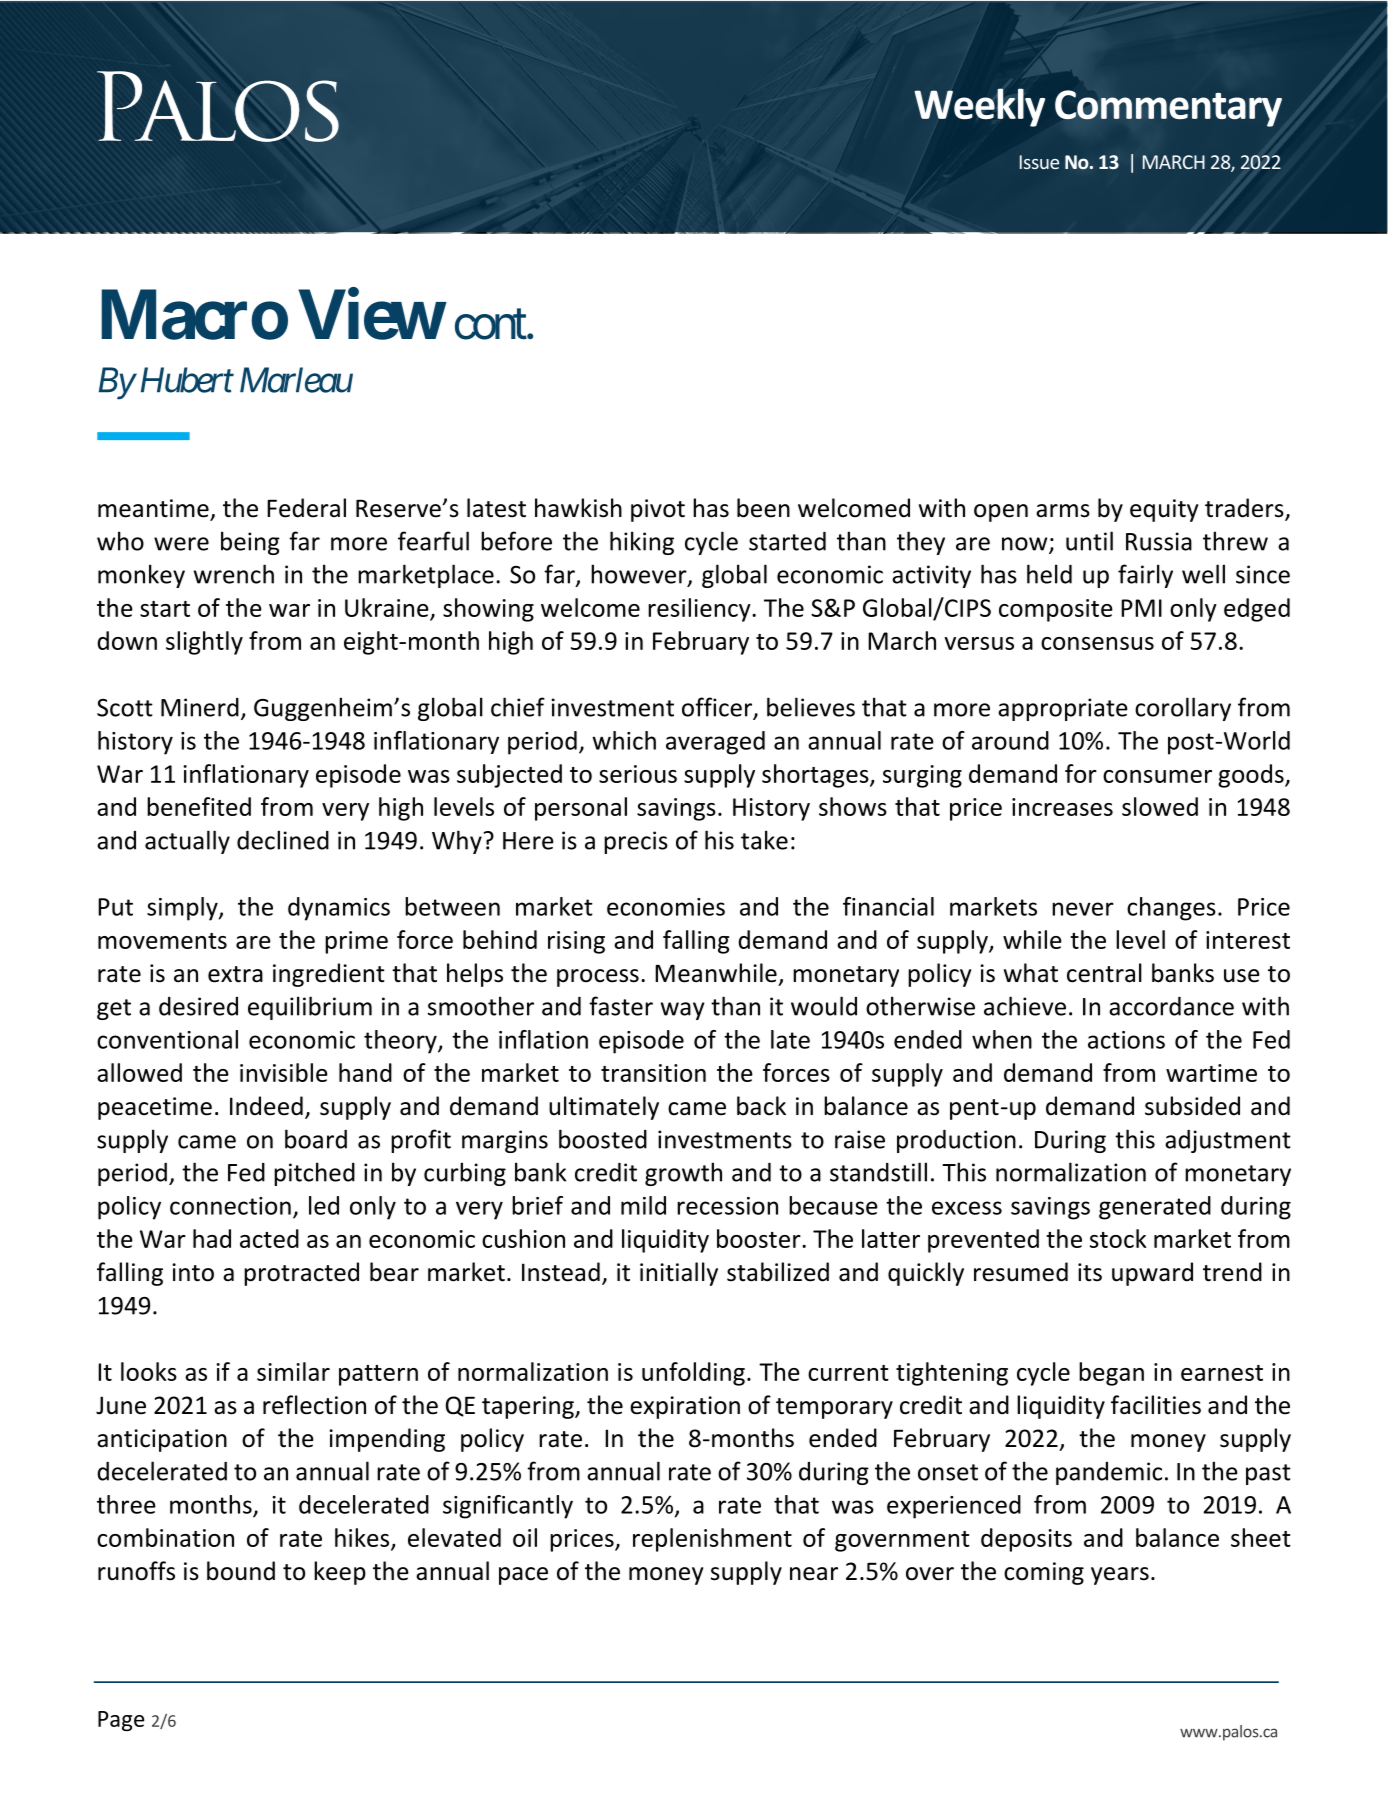 The height and width of the screenshot is (1796, 1388). Describe the element at coordinates (658, 510) in the screenshot. I see `pivot` at that location.
